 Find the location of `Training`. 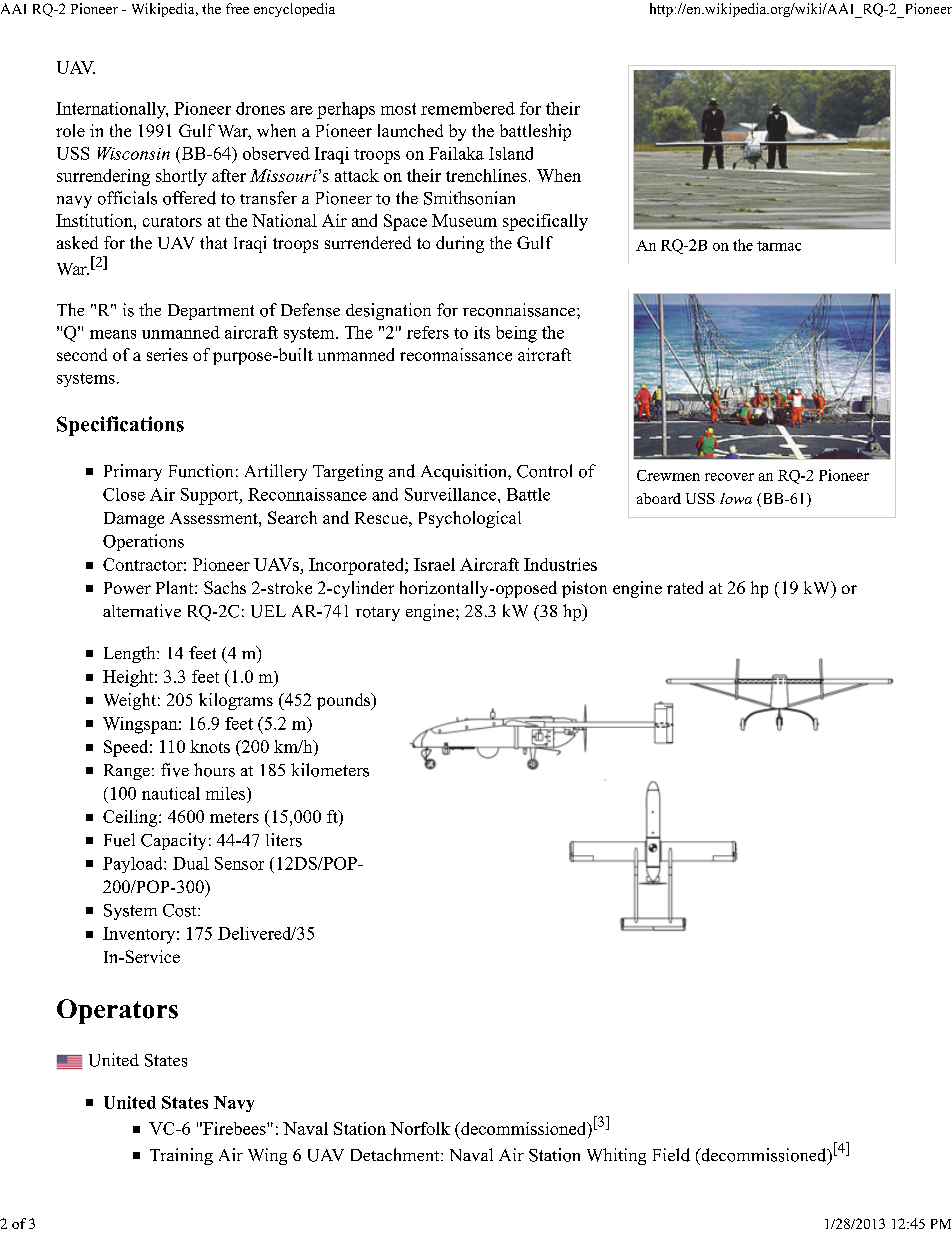

Training is located at coordinates (181, 1156).
